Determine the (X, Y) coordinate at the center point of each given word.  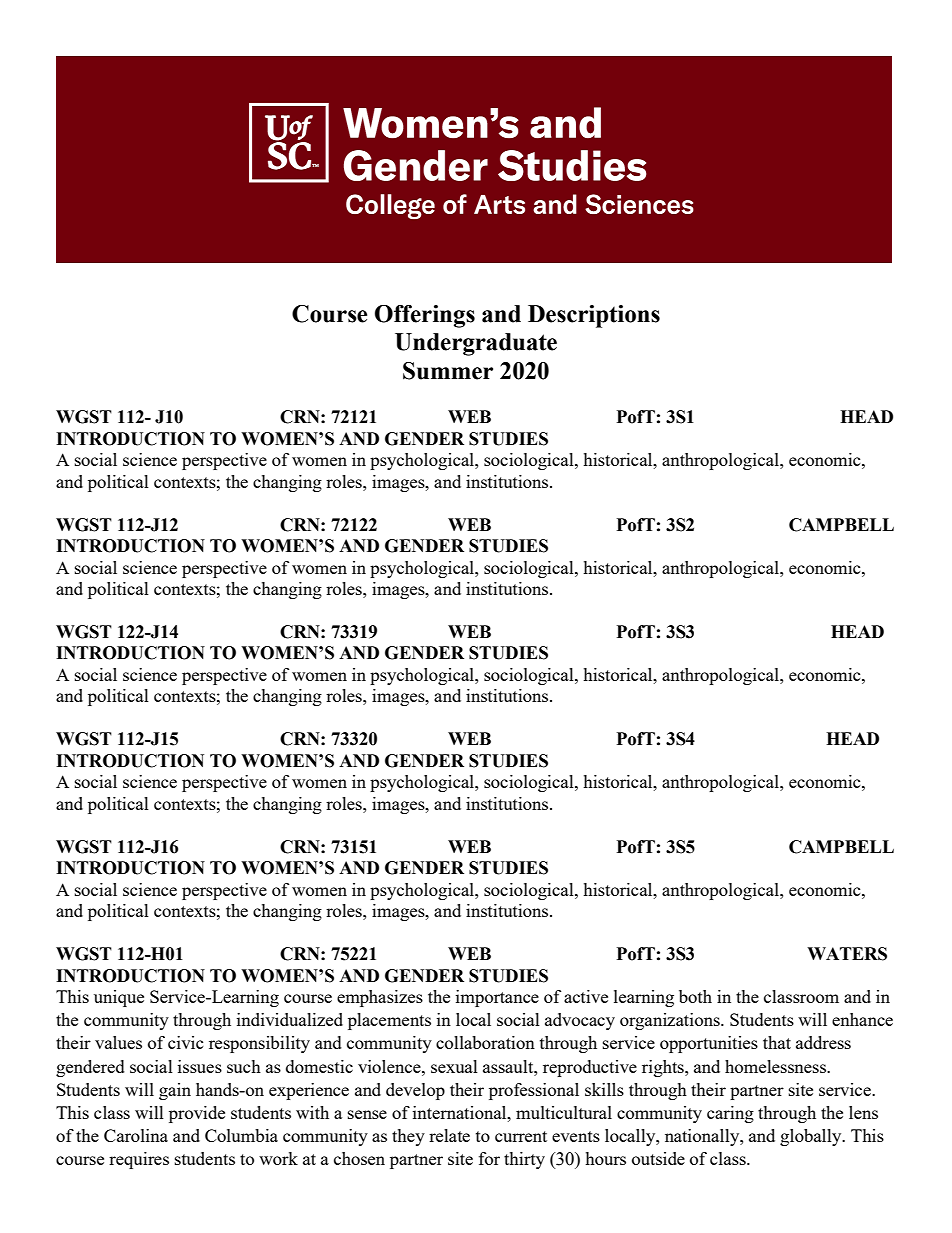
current (521, 1136)
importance (497, 998)
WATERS (847, 954)
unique (119, 998)
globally (812, 1137)
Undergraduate (476, 344)
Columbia (241, 1135)
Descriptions (594, 316)
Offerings (425, 316)
